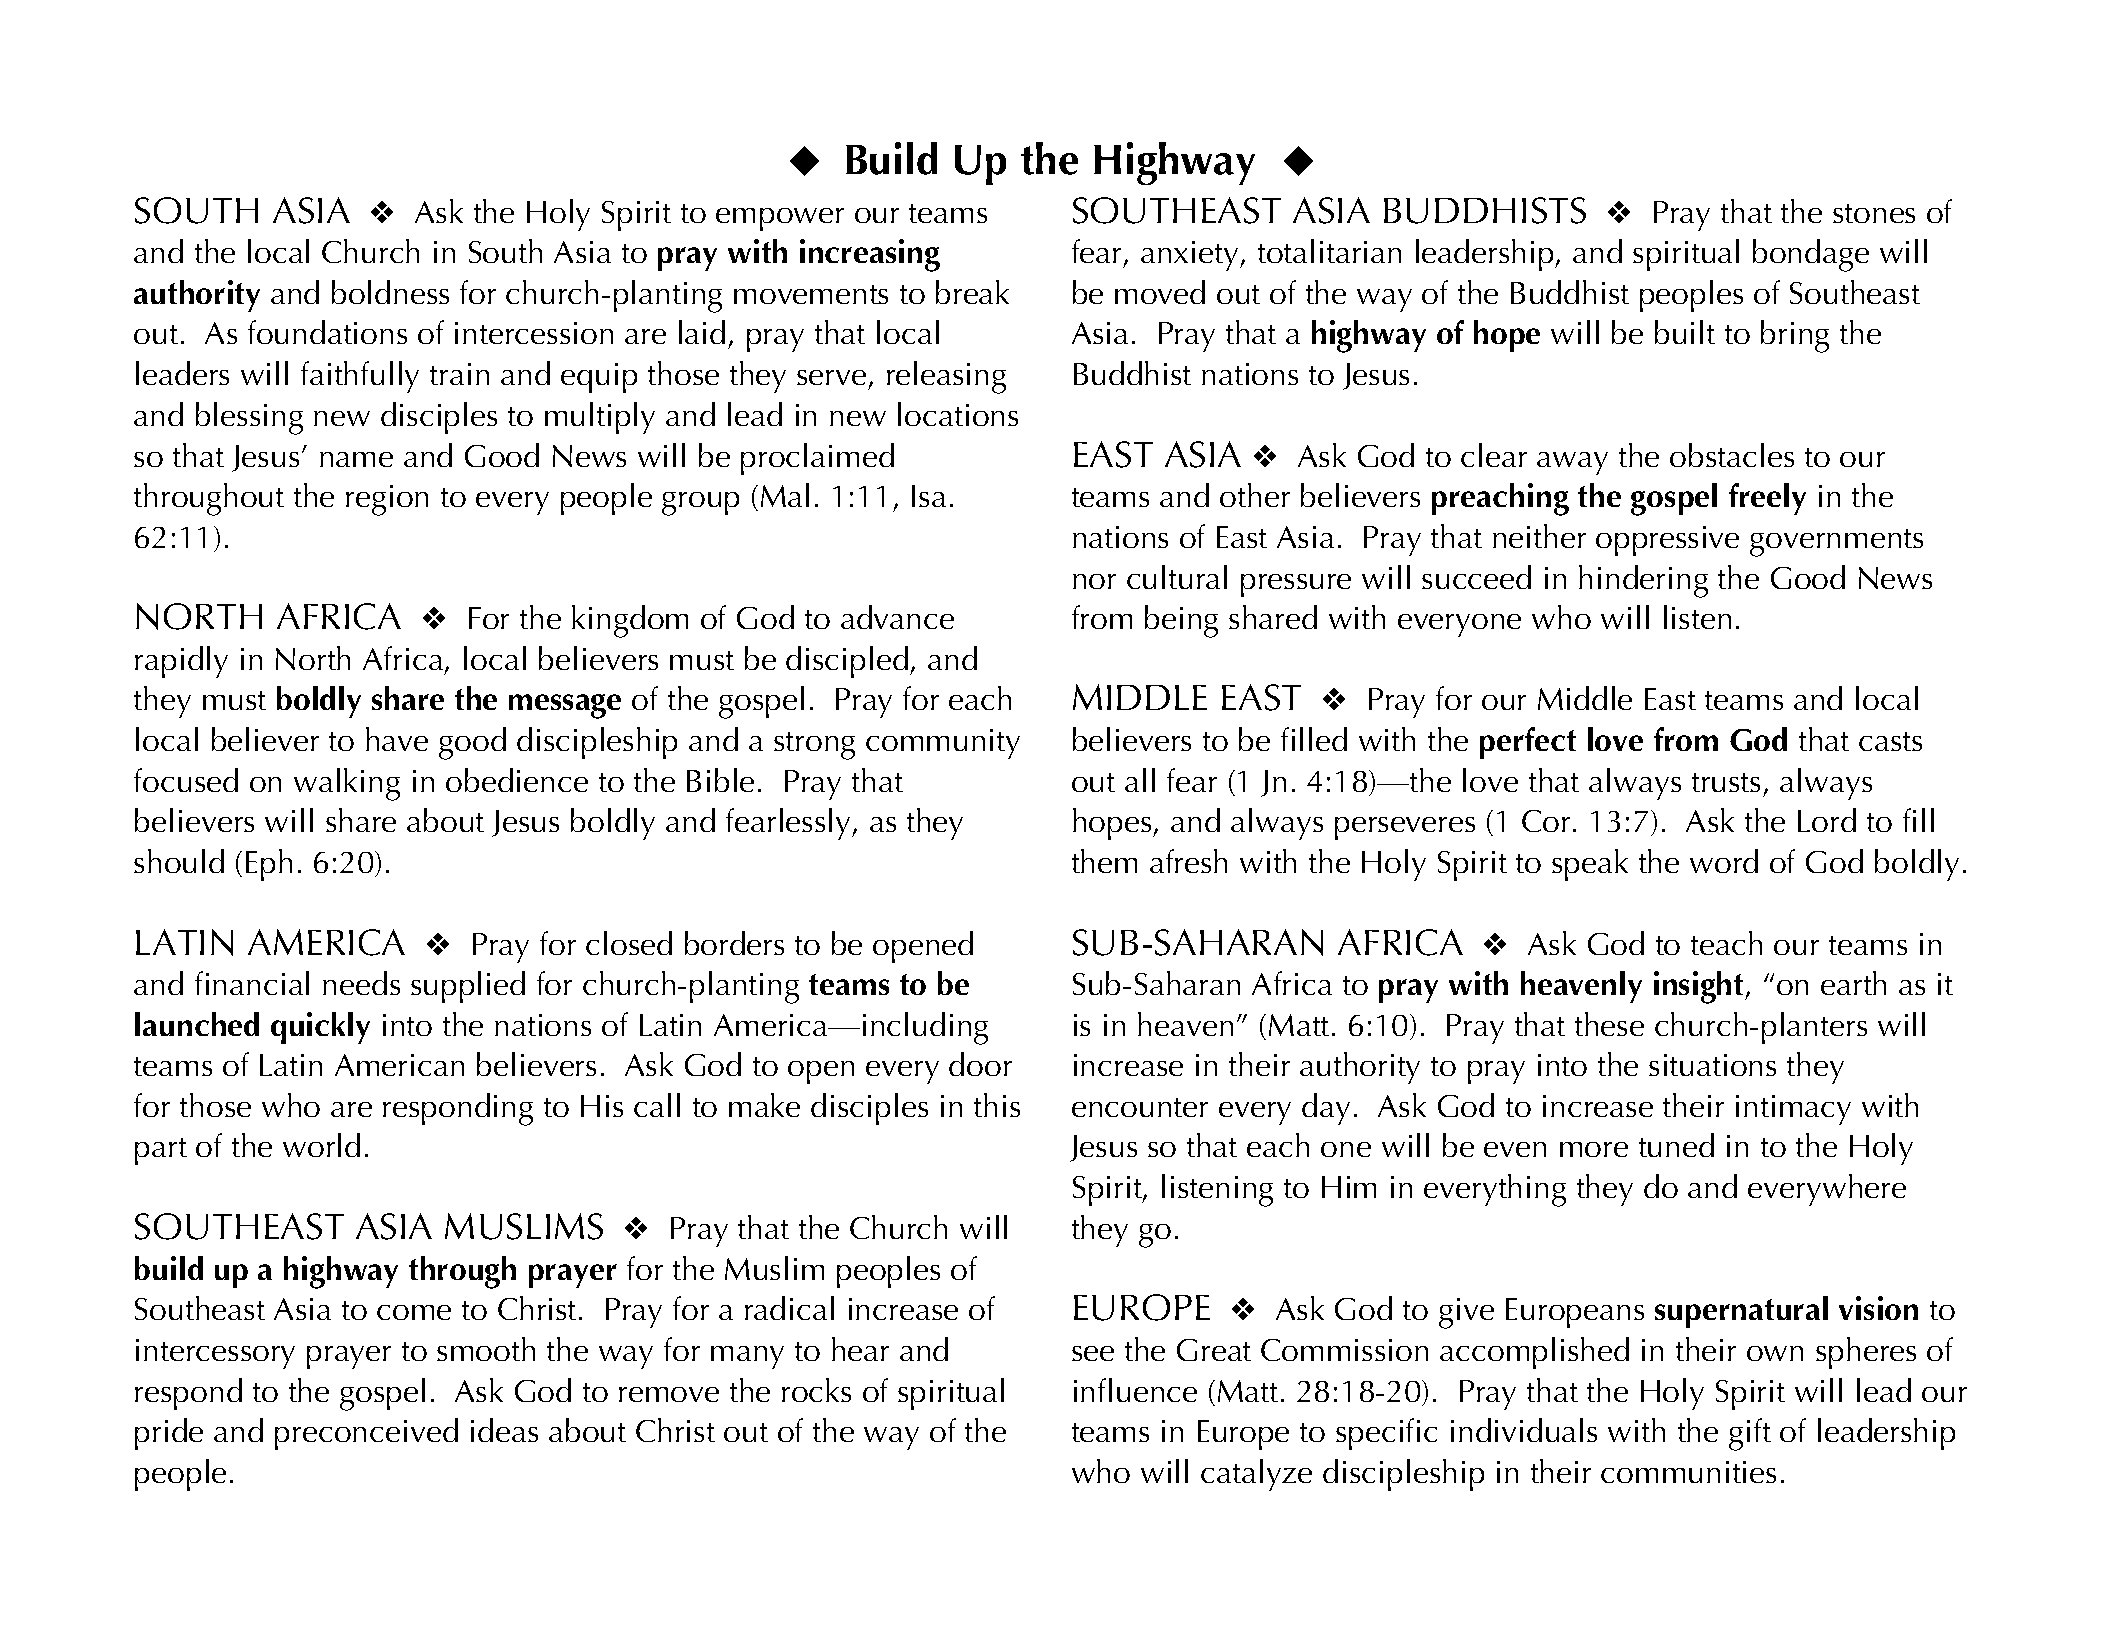  I want to click on region, so click(387, 500).
